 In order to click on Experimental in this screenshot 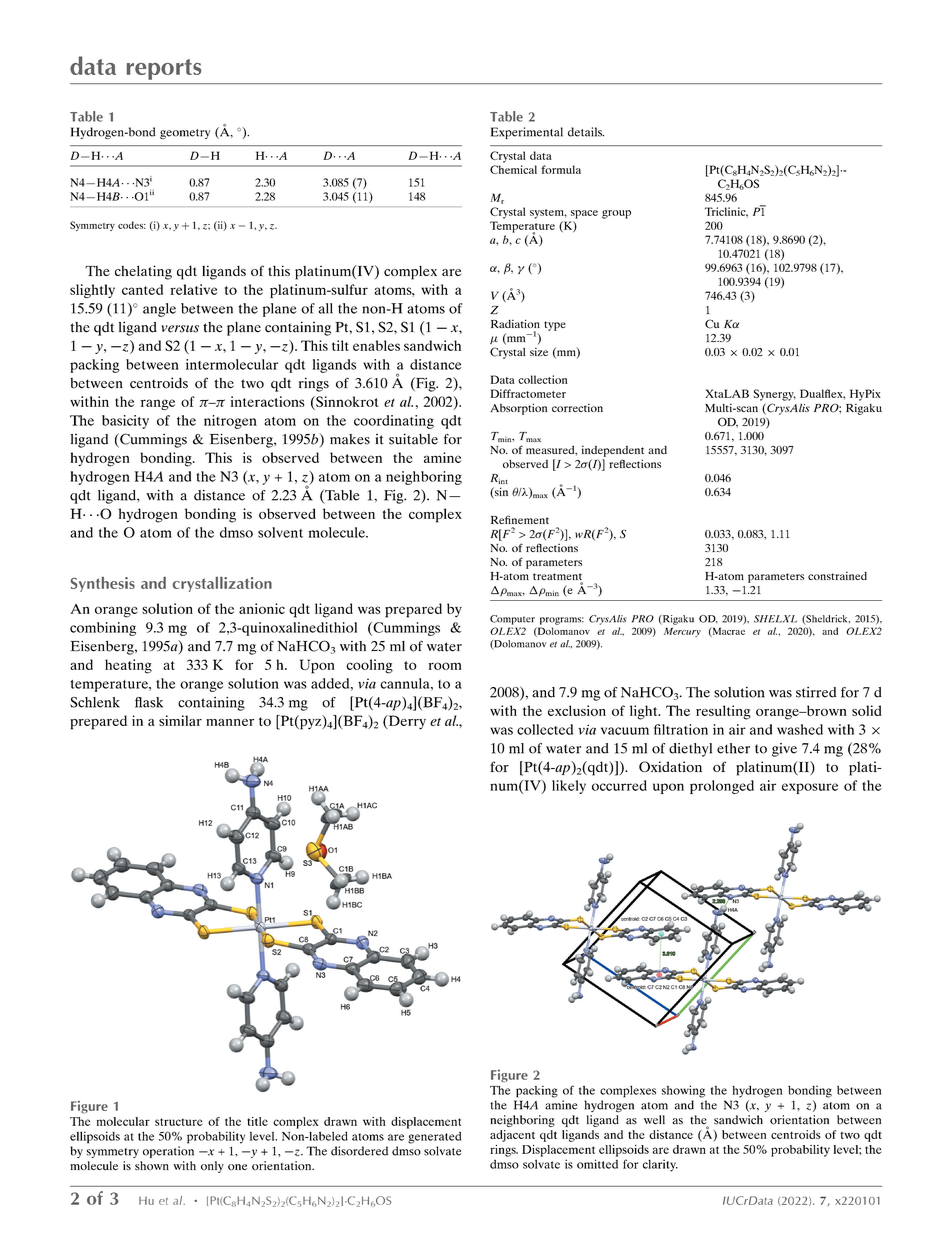, I will do `click(527, 133)`.
